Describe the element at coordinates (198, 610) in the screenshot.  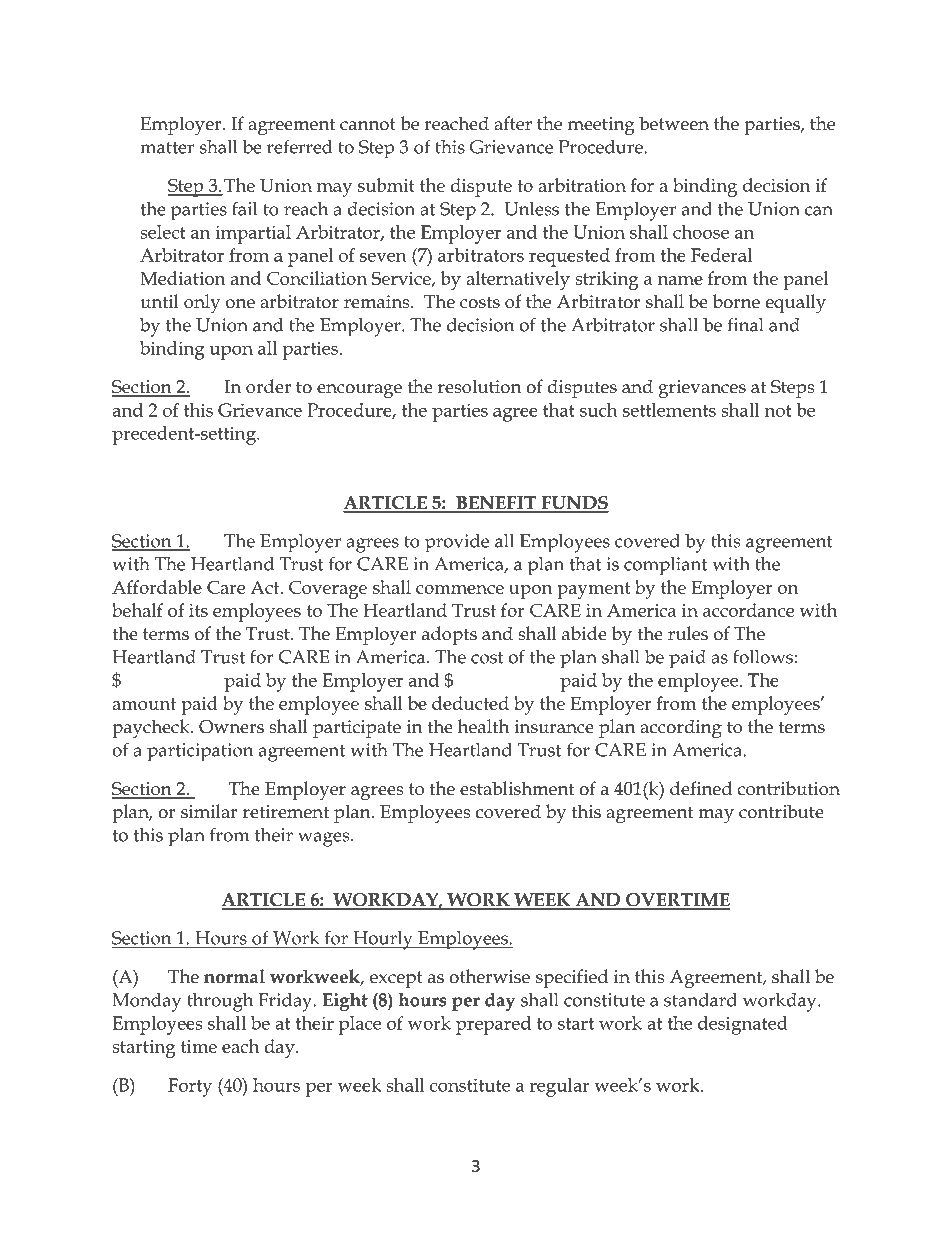
I see `its` at that location.
